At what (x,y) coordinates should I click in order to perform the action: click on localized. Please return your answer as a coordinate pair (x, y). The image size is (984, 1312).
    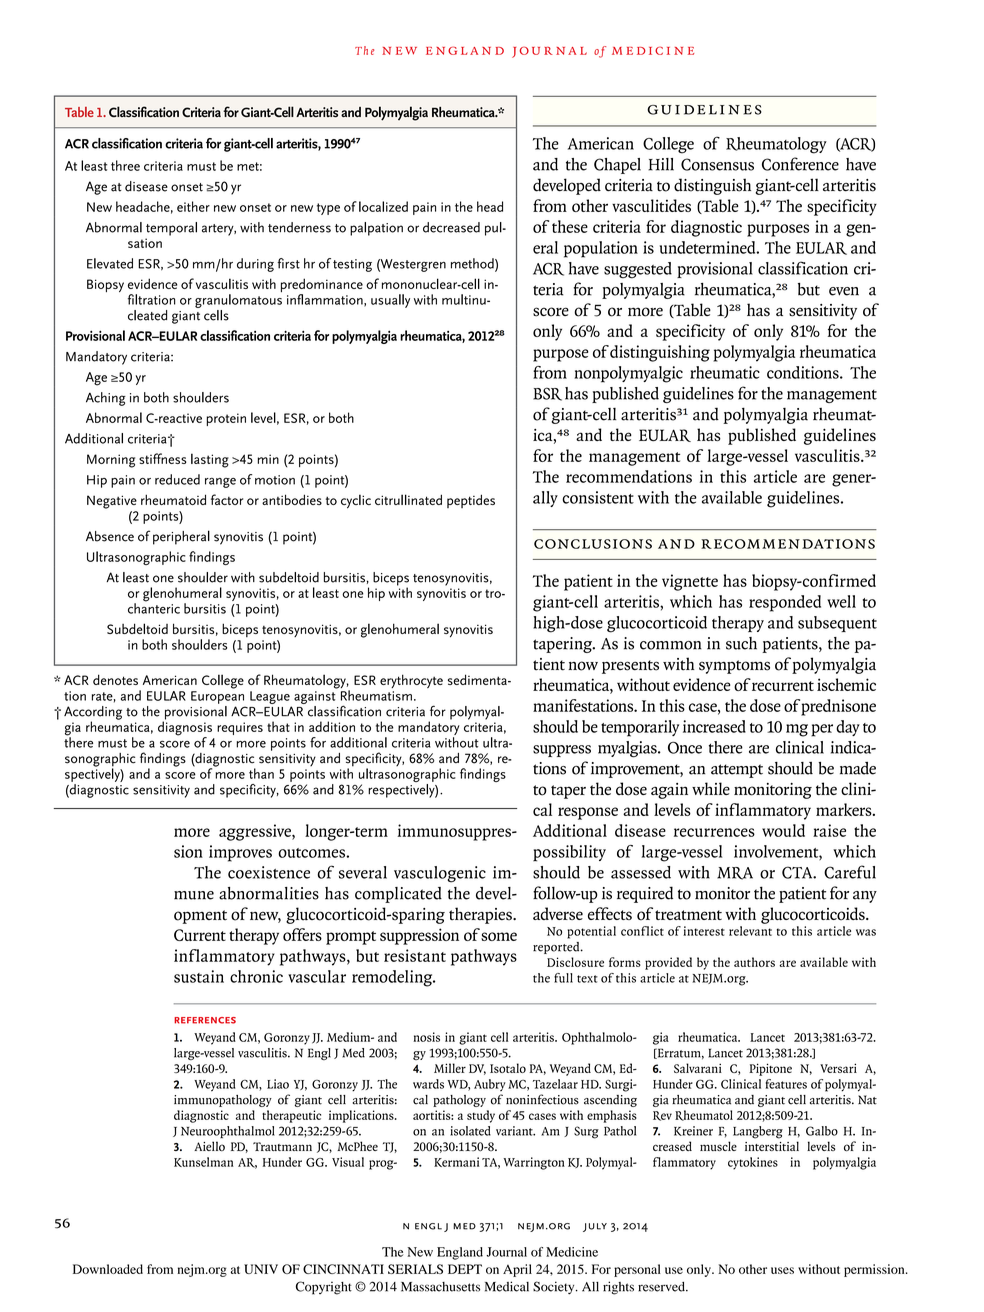
    Looking at the image, I should click on (383, 206).
